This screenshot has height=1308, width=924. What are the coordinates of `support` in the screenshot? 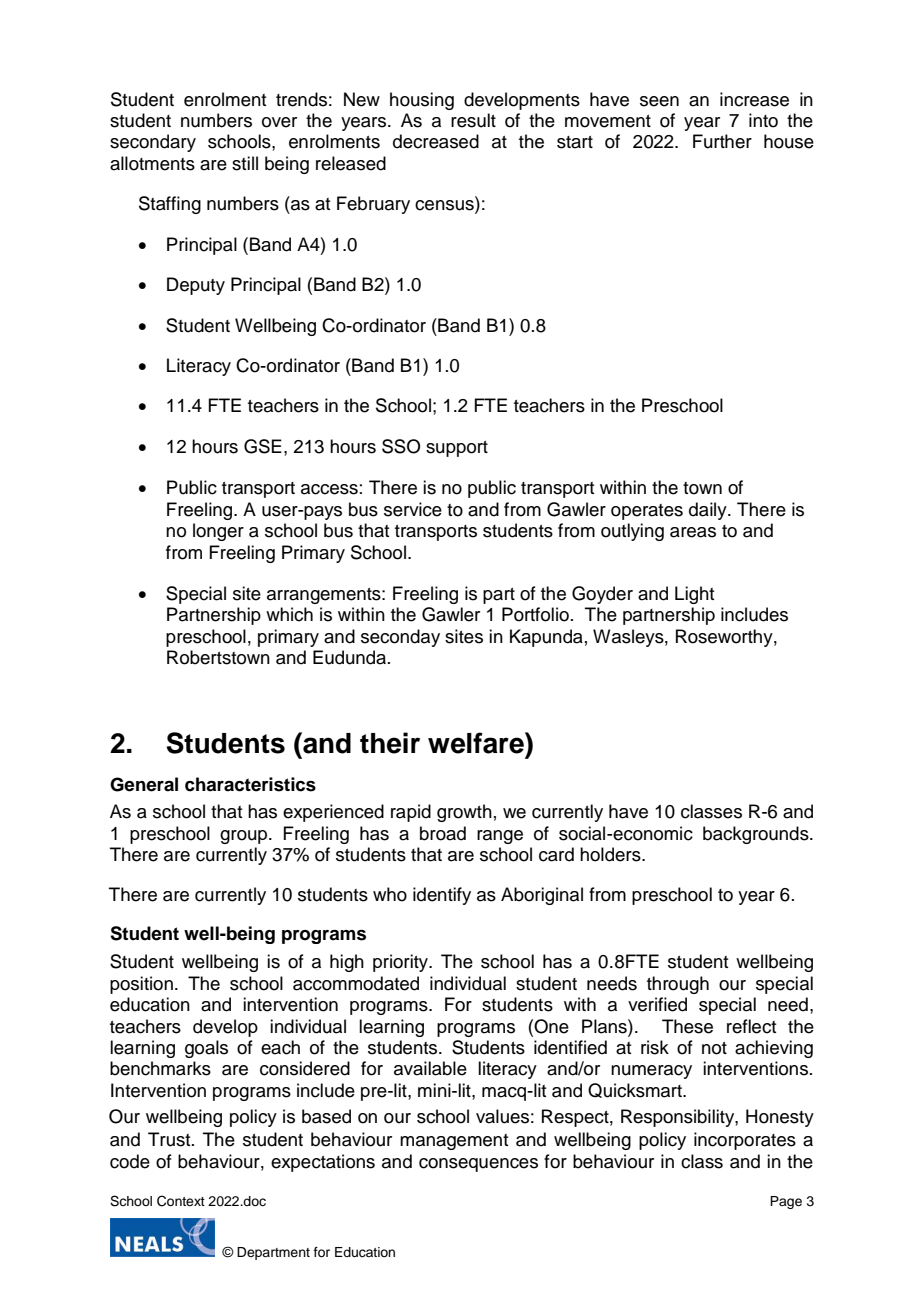 It's located at (457, 449).
